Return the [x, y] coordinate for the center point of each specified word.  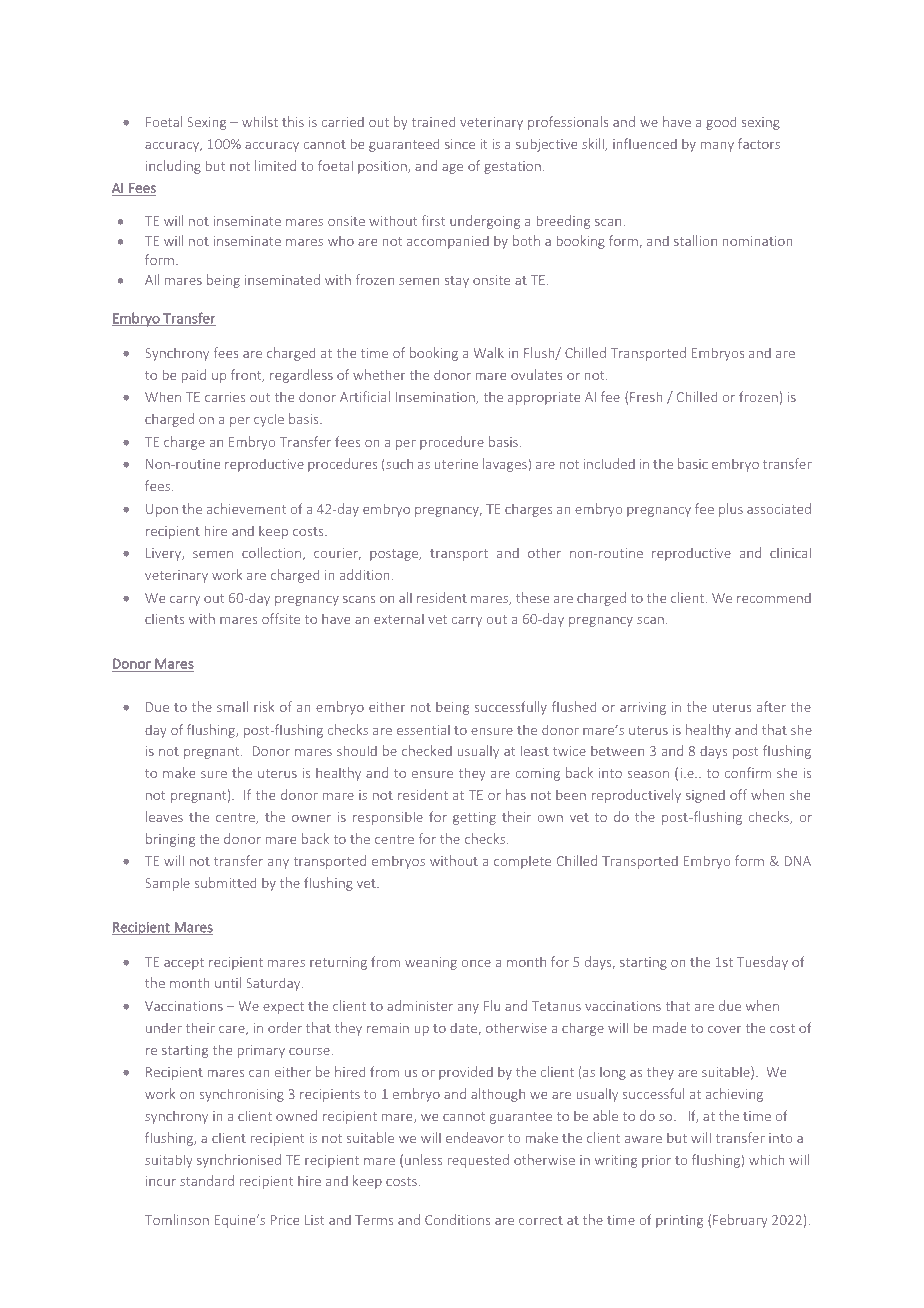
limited [275, 165]
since [460, 144]
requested [478, 1161]
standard [207, 1180]
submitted [225, 882]
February [740, 1221]
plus [731, 510]
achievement [246, 508]
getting [474, 818]
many [717, 147]
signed [705, 796]
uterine [456, 464]
